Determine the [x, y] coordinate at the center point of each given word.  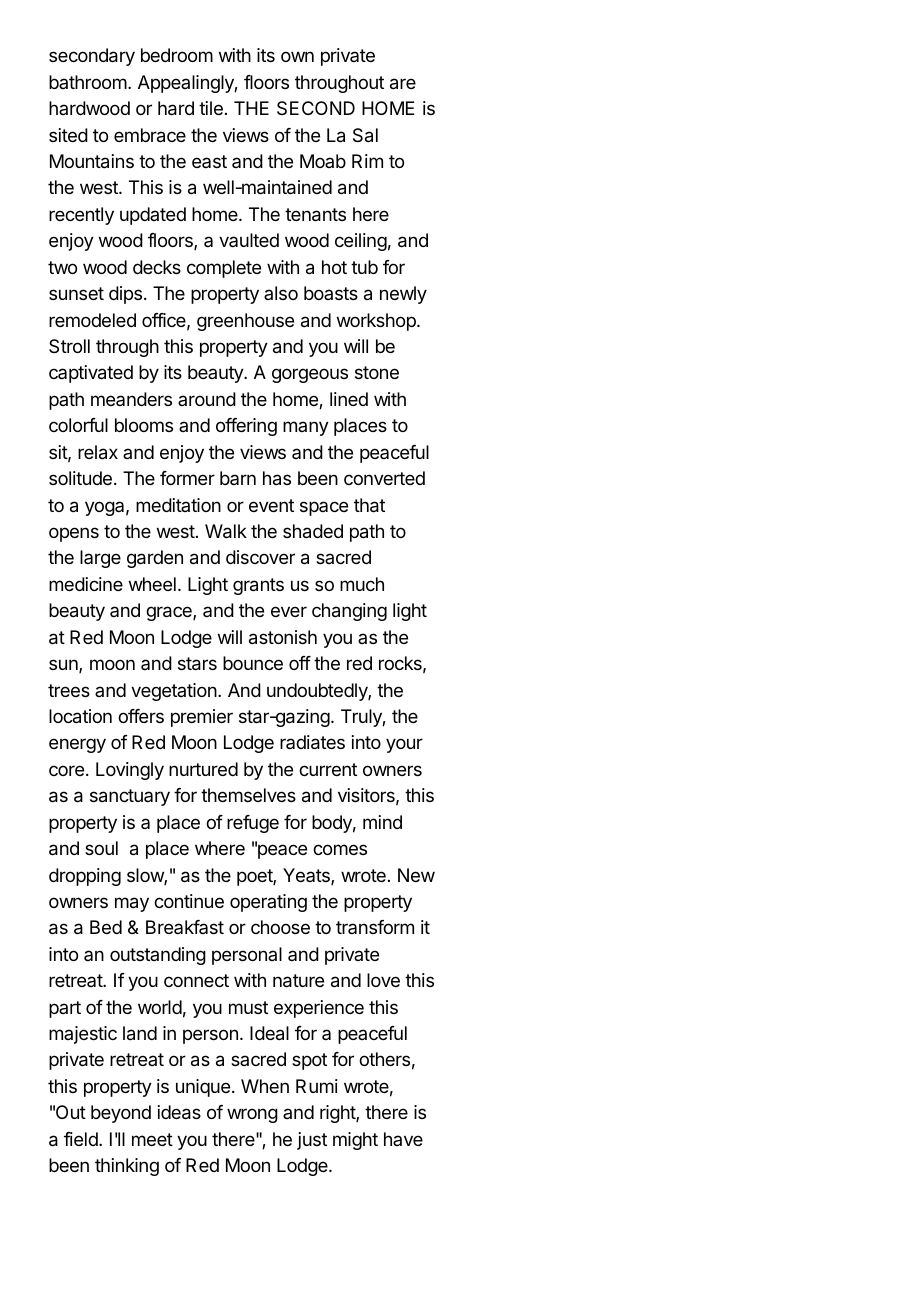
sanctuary [130, 797]
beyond [121, 1114]
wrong [252, 1115]
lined [349, 399]
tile [211, 108]
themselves [248, 795]
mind [382, 822]
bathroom [88, 82]
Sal [365, 135]
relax [98, 452]
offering [246, 427]
